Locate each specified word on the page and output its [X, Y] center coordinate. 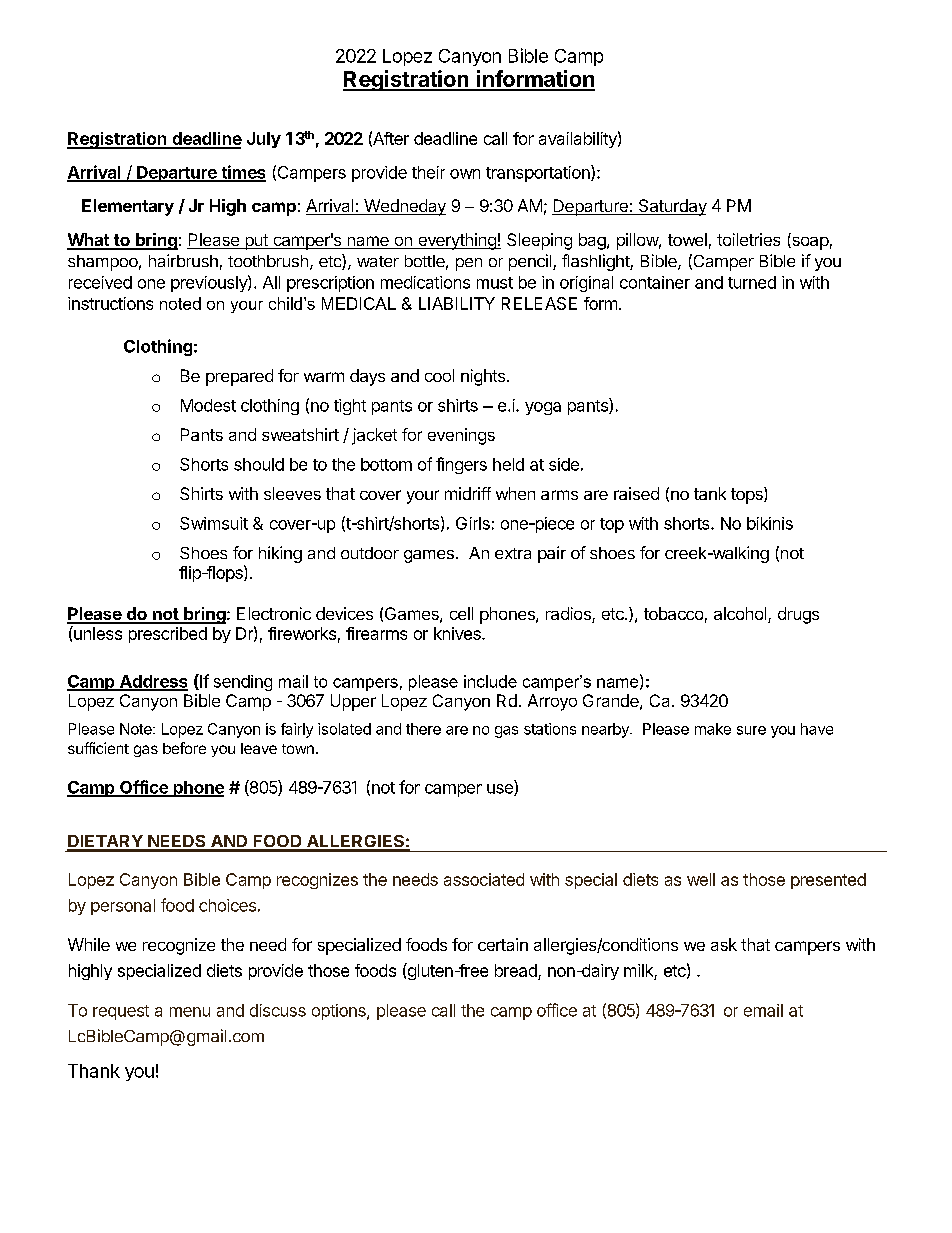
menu [190, 1012]
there [423, 729]
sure [751, 730]
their [428, 172]
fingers [461, 465]
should [259, 464]
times [242, 173]
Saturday [671, 207]
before [184, 748]
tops [748, 495]
